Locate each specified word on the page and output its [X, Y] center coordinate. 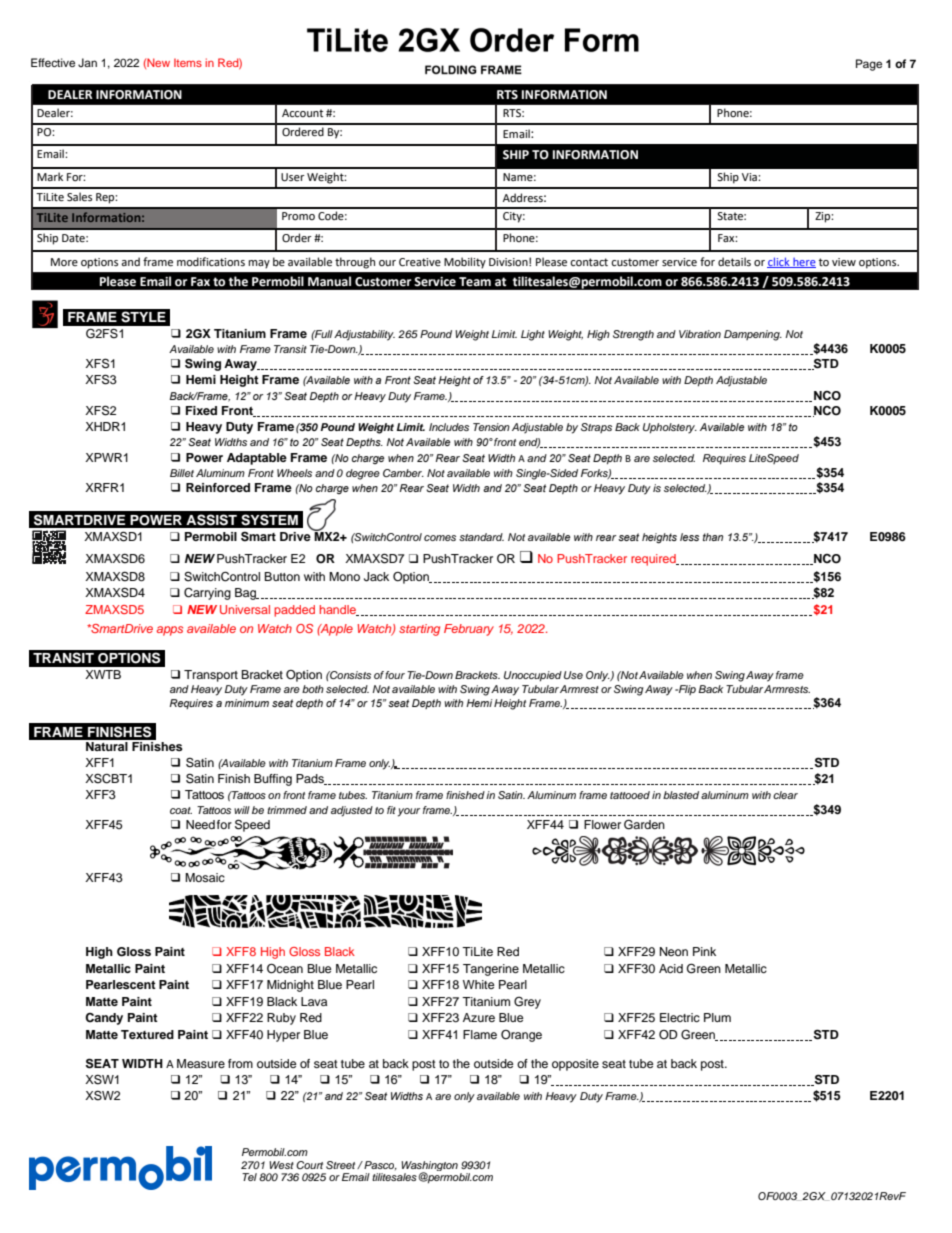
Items [188, 62]
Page [869, 65]
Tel [249, 1177]
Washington [429, 1167]
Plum [717, 1017]
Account [302, 113]
